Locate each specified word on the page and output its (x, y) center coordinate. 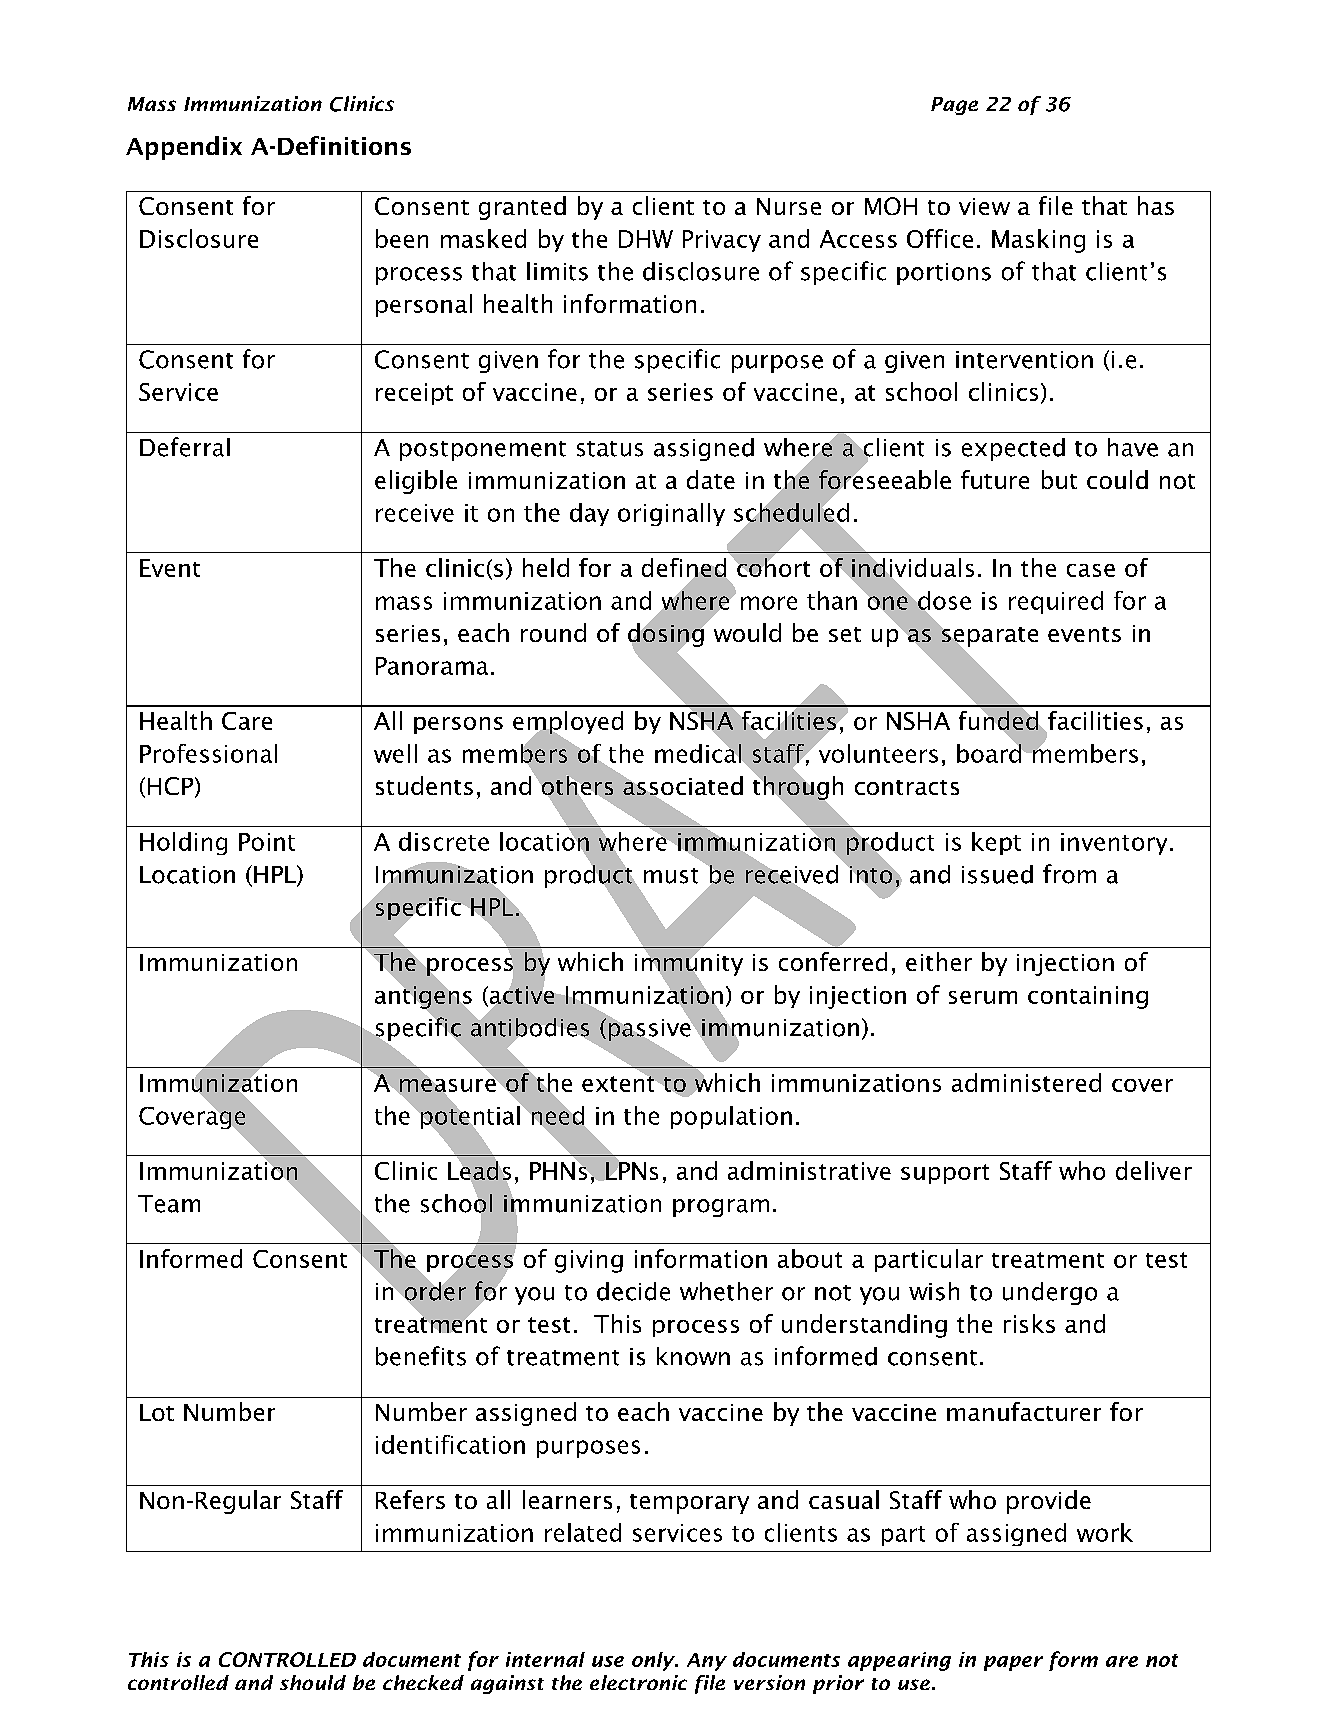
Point (267, 842)
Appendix (184, 148)
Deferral (185, 447)
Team (169, 1204)
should (313, 1682)
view (984, 206)
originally (671, 514)
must (671, 876)
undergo (1050, 1293)
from (1069, 874)
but (1059, 479)
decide (633, 1291)
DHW (646, 239)
